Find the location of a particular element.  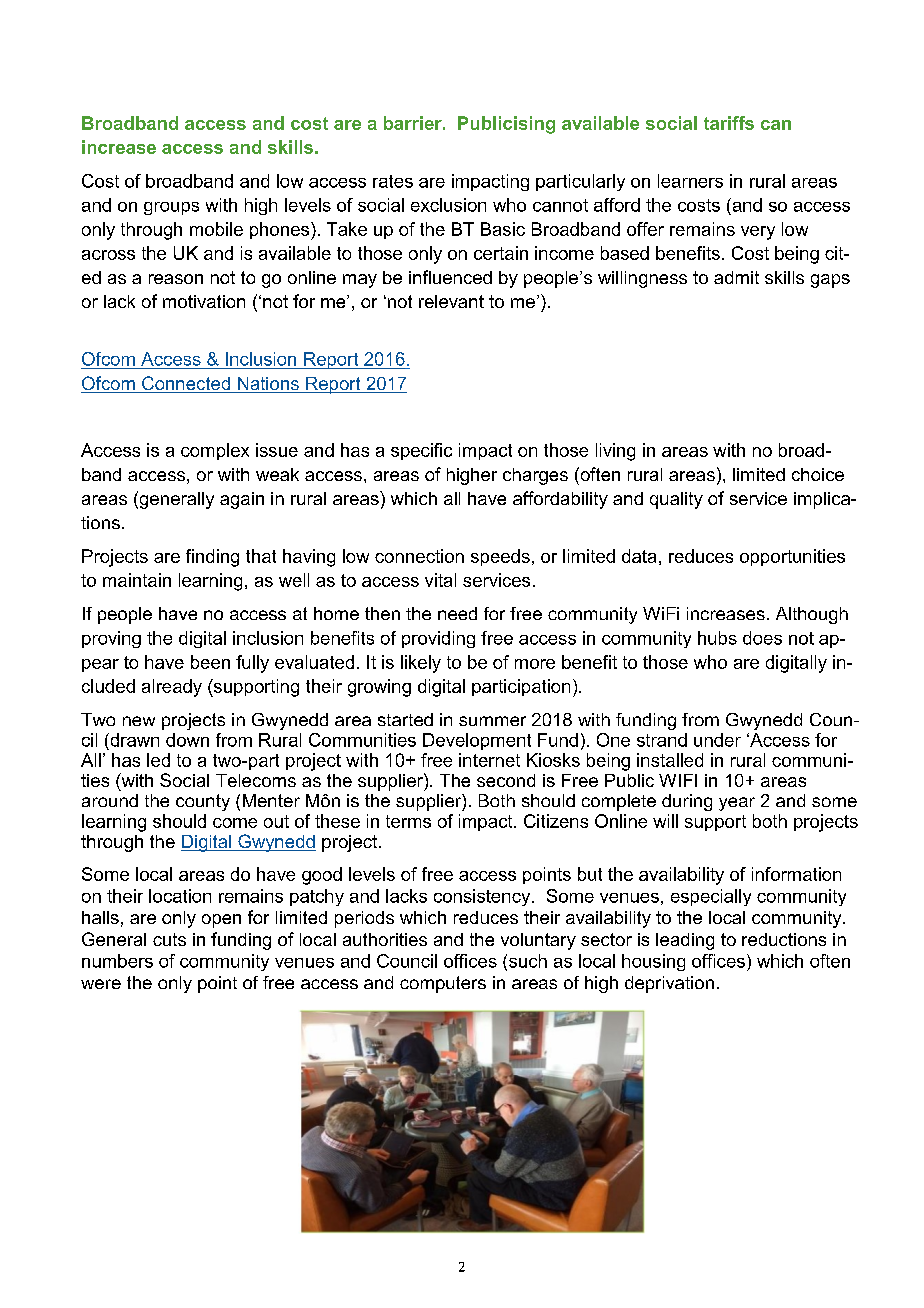

rates is located at coordinates (393, 181).
